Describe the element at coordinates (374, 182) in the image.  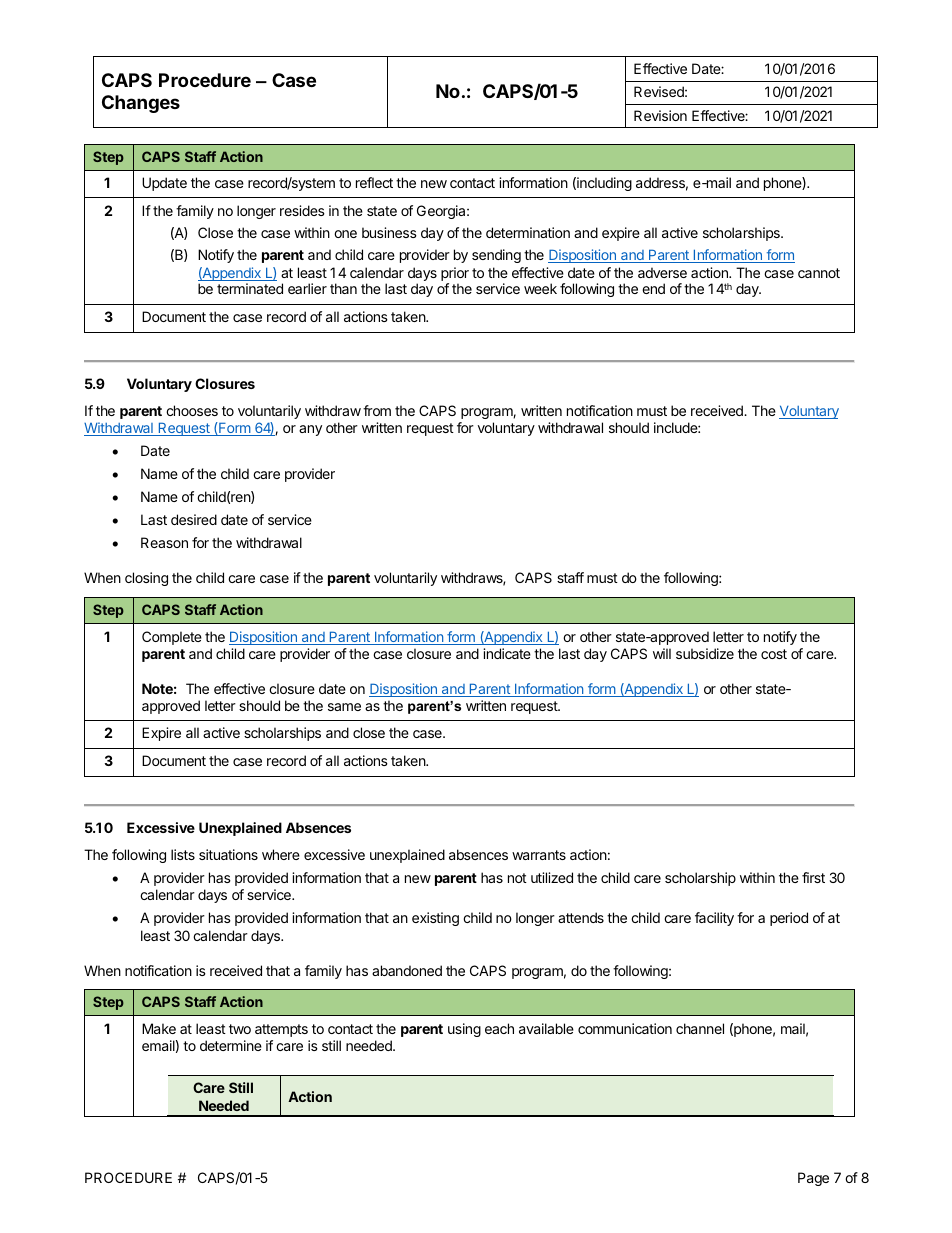
I see `reflect` at that location.
